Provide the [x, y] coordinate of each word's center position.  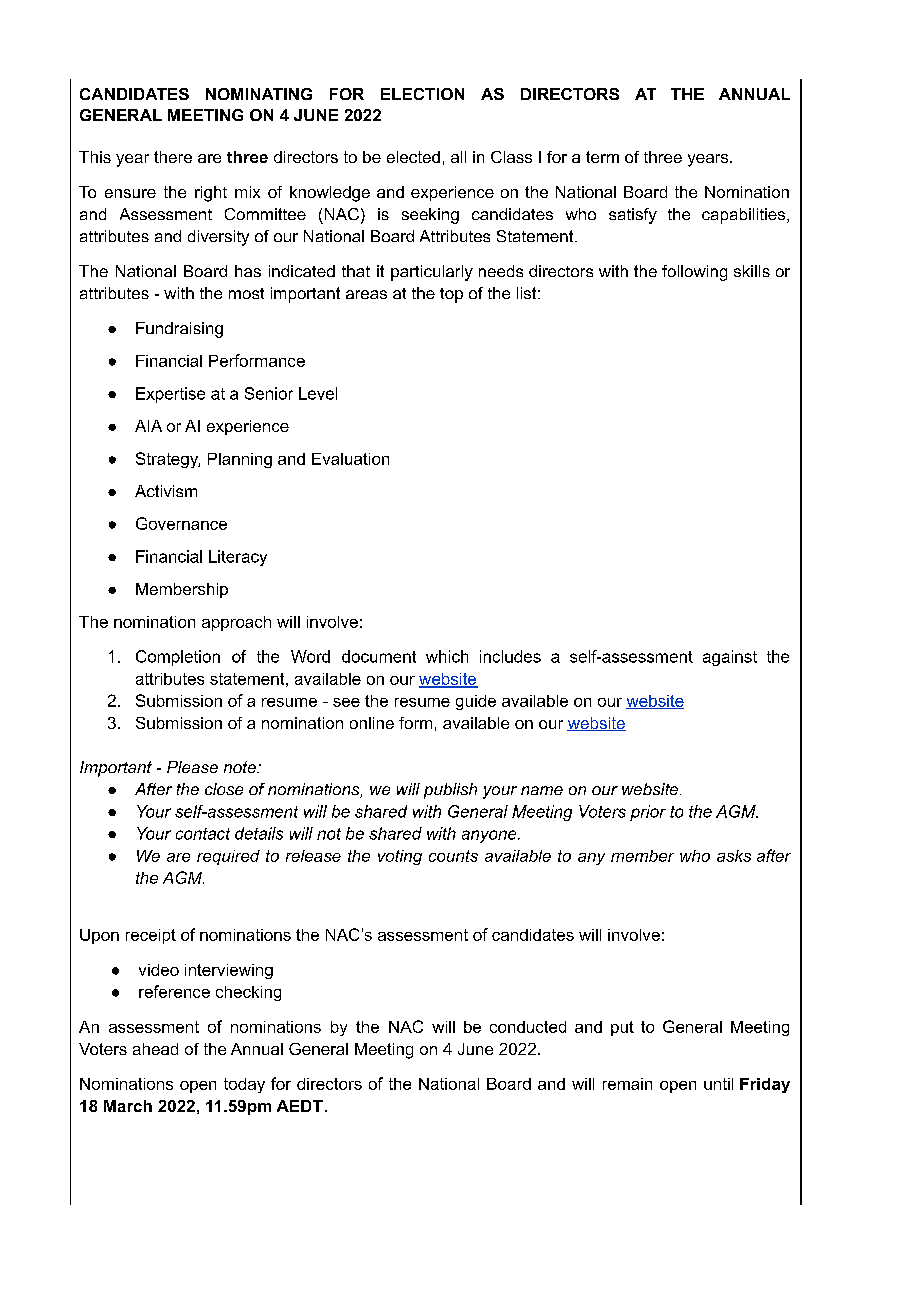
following [694, 273]
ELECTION [422, 94]
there [173, 157]
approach [236, 623]
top [451, 295]
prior [648, 813]
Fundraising [179, 330]
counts [453, 856]
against [730, 658]
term [602, 157]
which [447, 656]
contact [203, 834]
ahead [155, 1049]
